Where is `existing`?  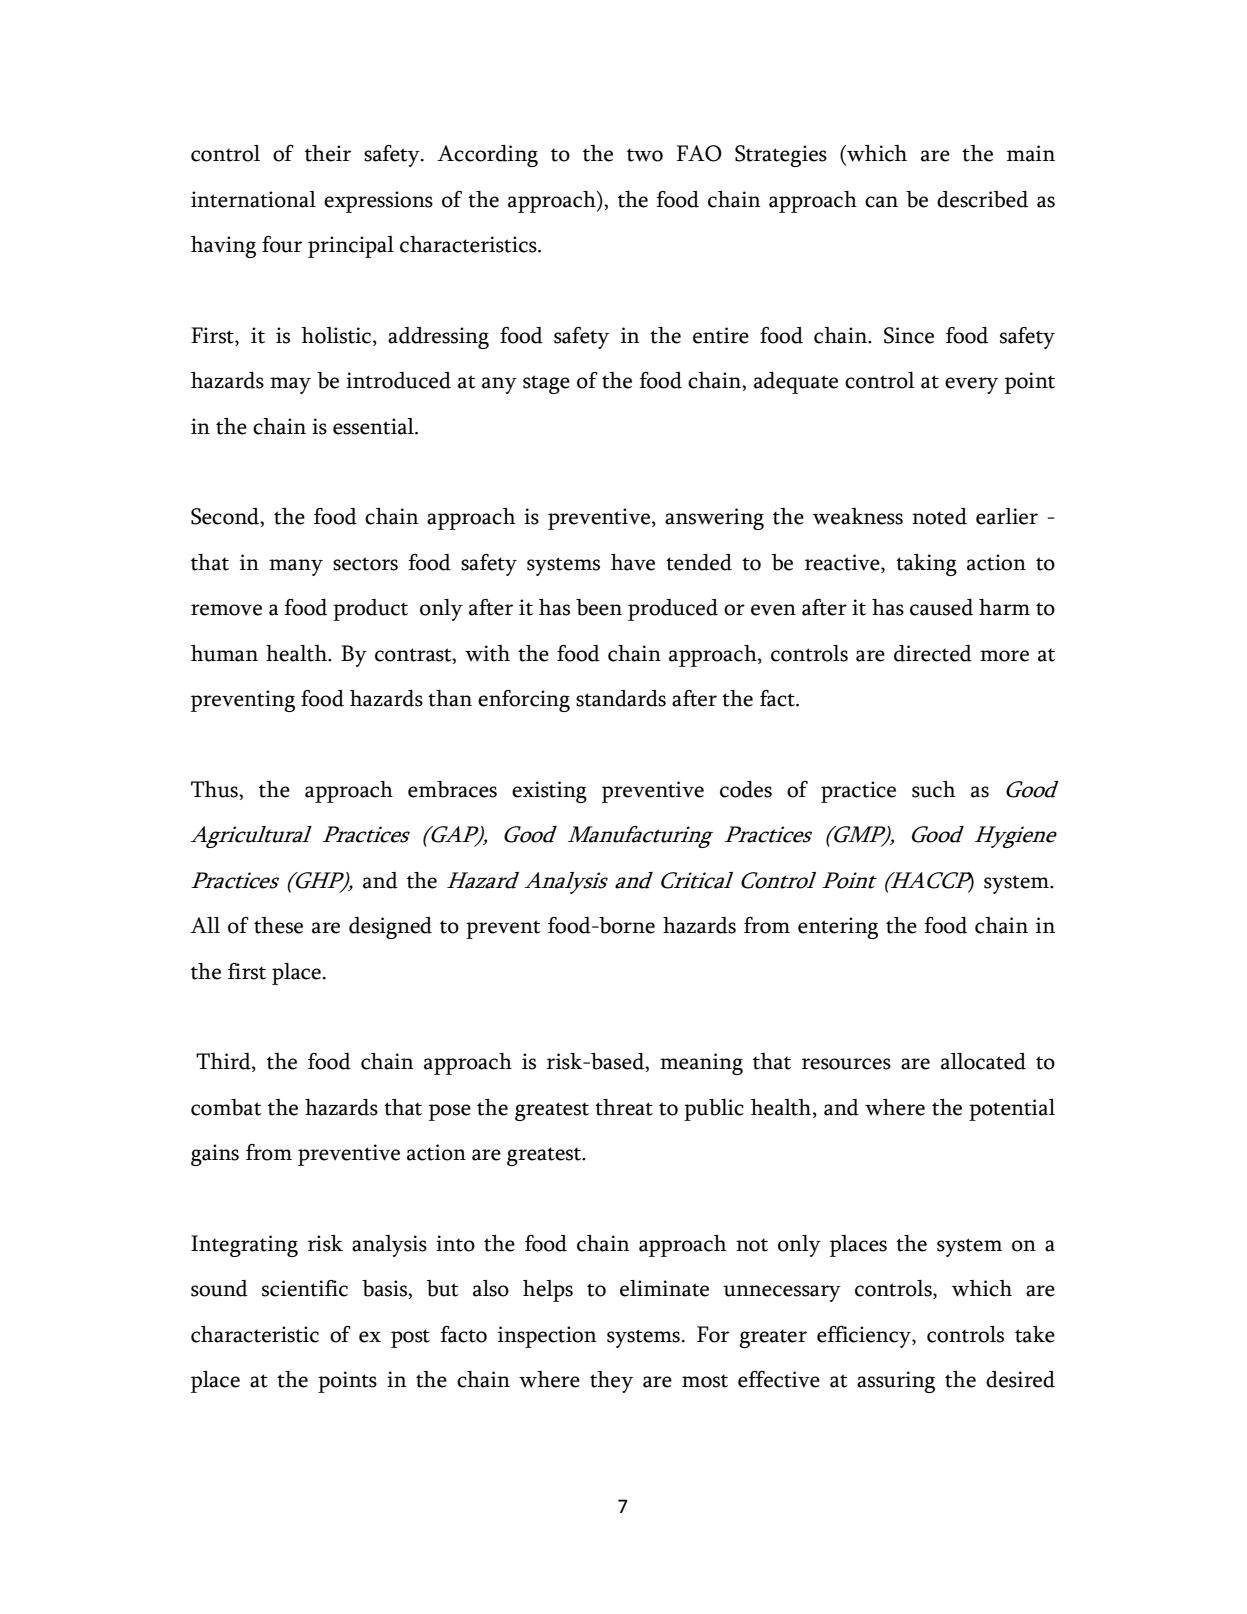
existing is located at coordinates (549, 792).
